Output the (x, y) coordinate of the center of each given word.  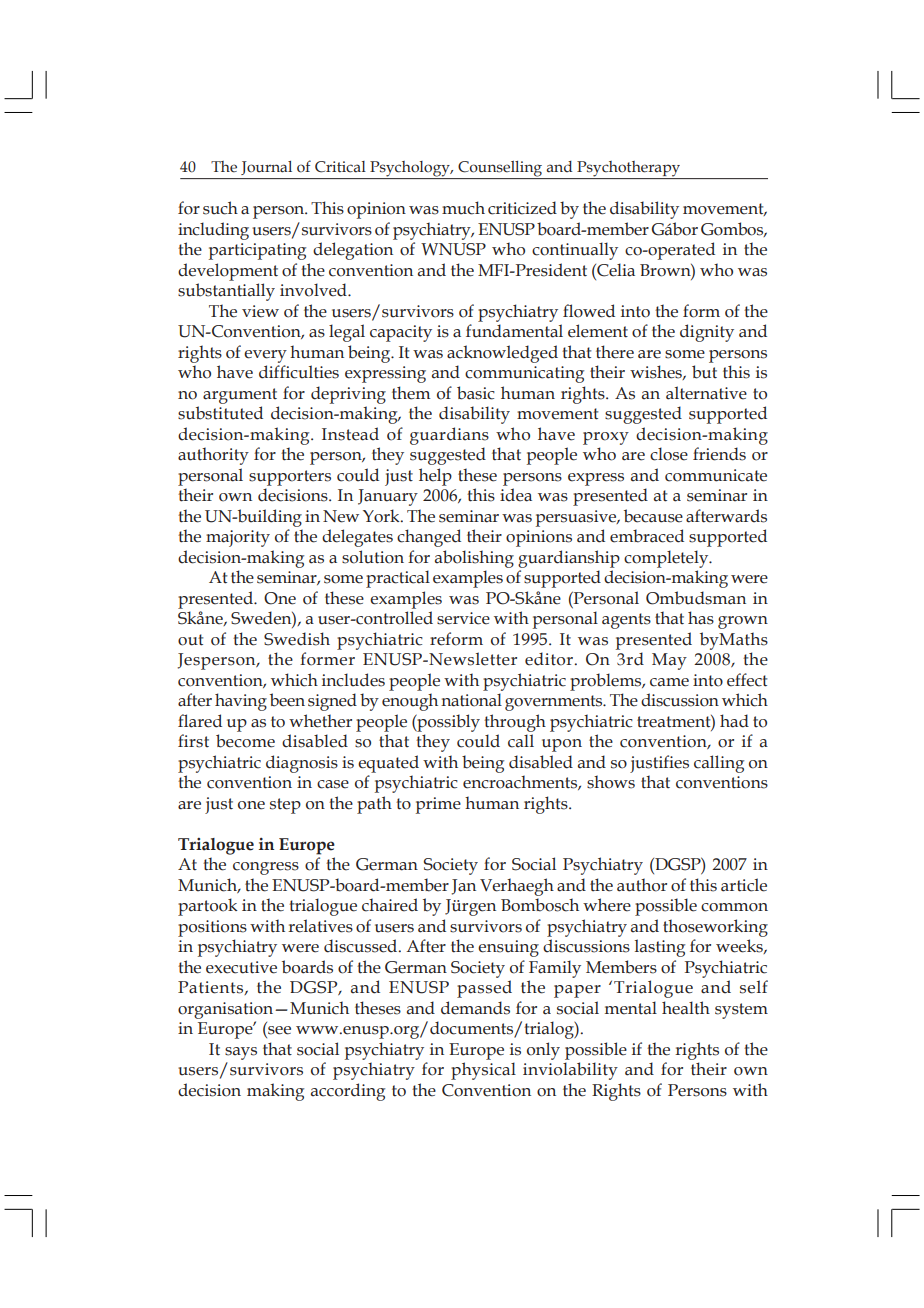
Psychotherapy (629, 170)
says (241, 1053)
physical (483, 1071)
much (463, 208)
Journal (266, 168)
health (686, 1008)
